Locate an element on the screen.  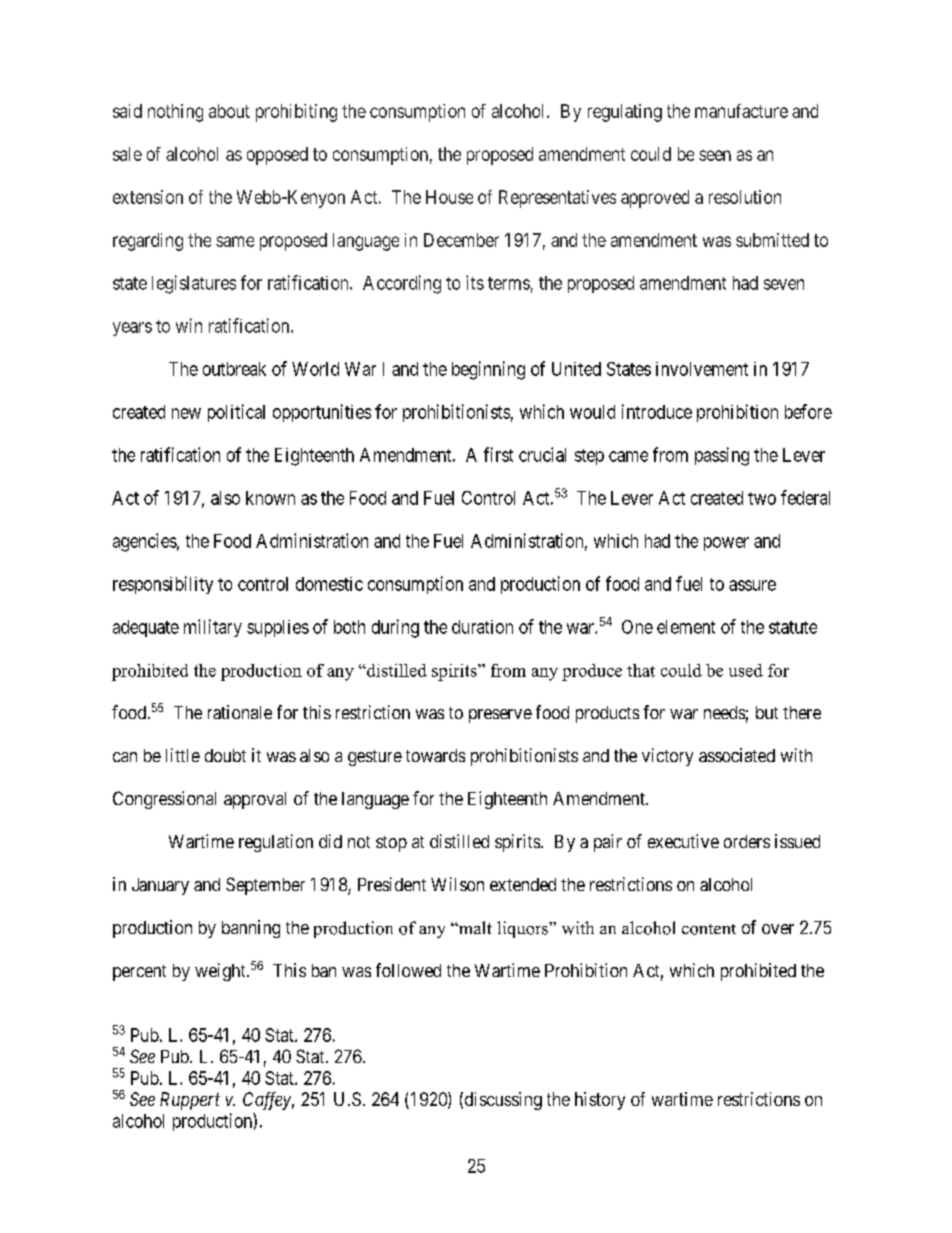
about is located at coordinates (229, 111).
